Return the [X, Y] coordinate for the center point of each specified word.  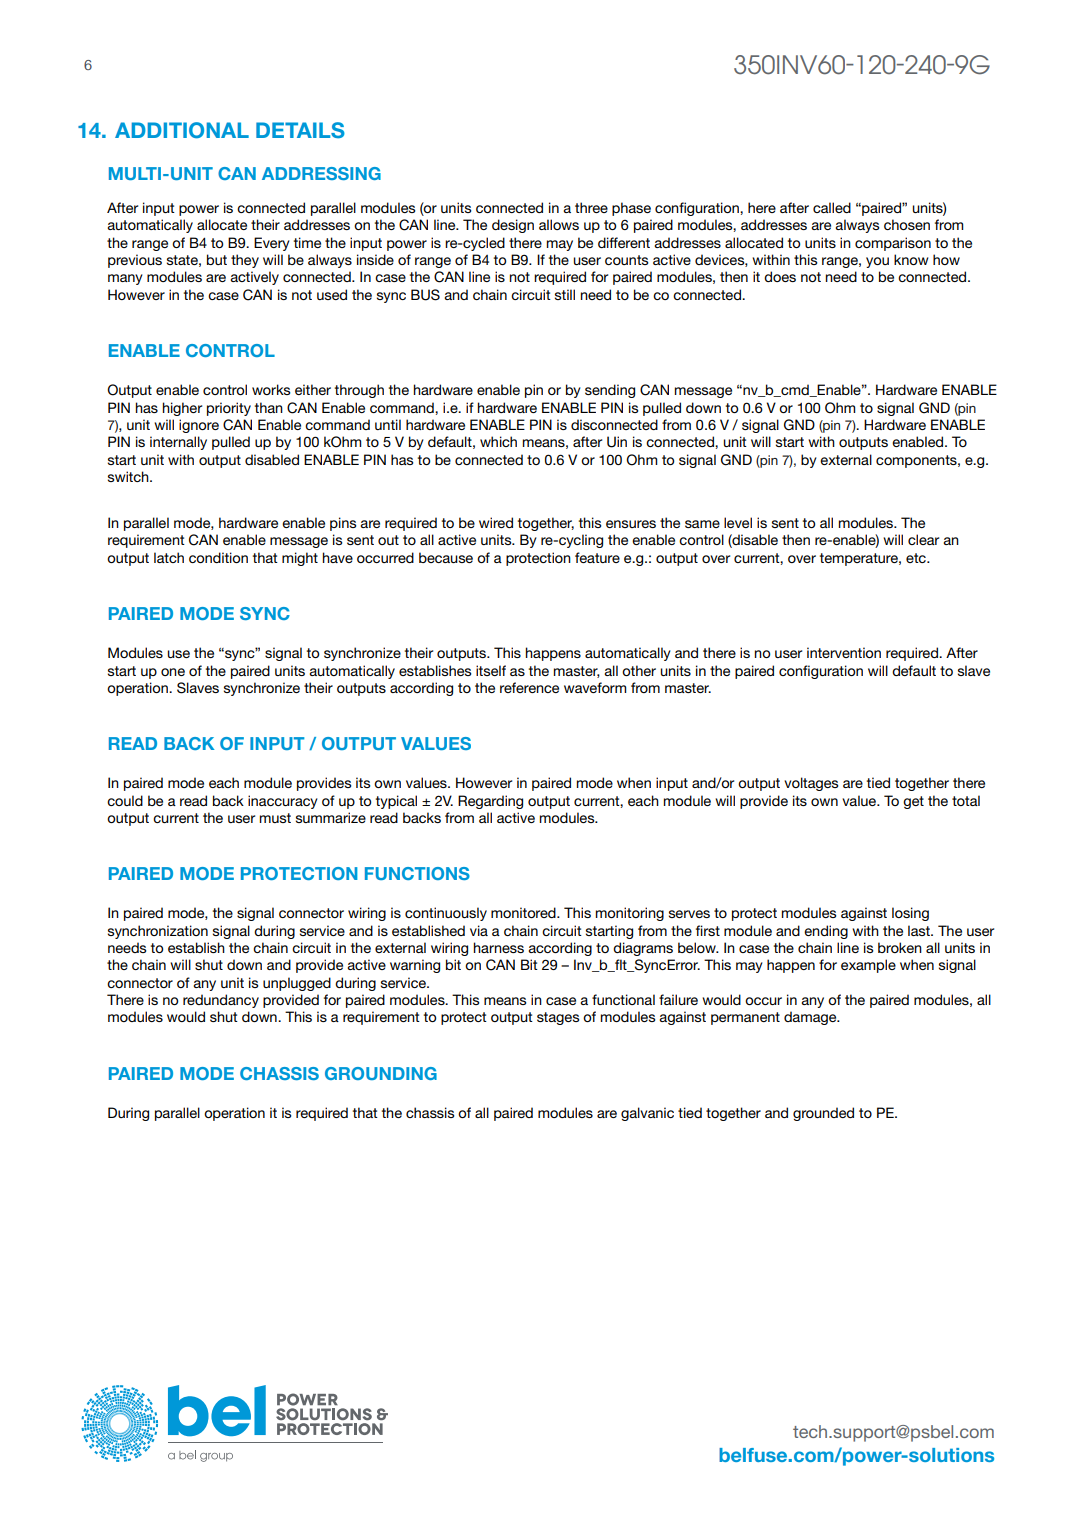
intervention [844, 652]
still [565, 294]
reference [529, 687]
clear [923, 539]
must [275, 818]
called [832, 207]
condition [218, 557]
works [271, 389]
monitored [524, 912]
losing [910, 914]
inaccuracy [283, 802]
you [877, 262]
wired [496, 522]
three [591, 207]
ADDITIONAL [182, 130]
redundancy [221, 1001]
